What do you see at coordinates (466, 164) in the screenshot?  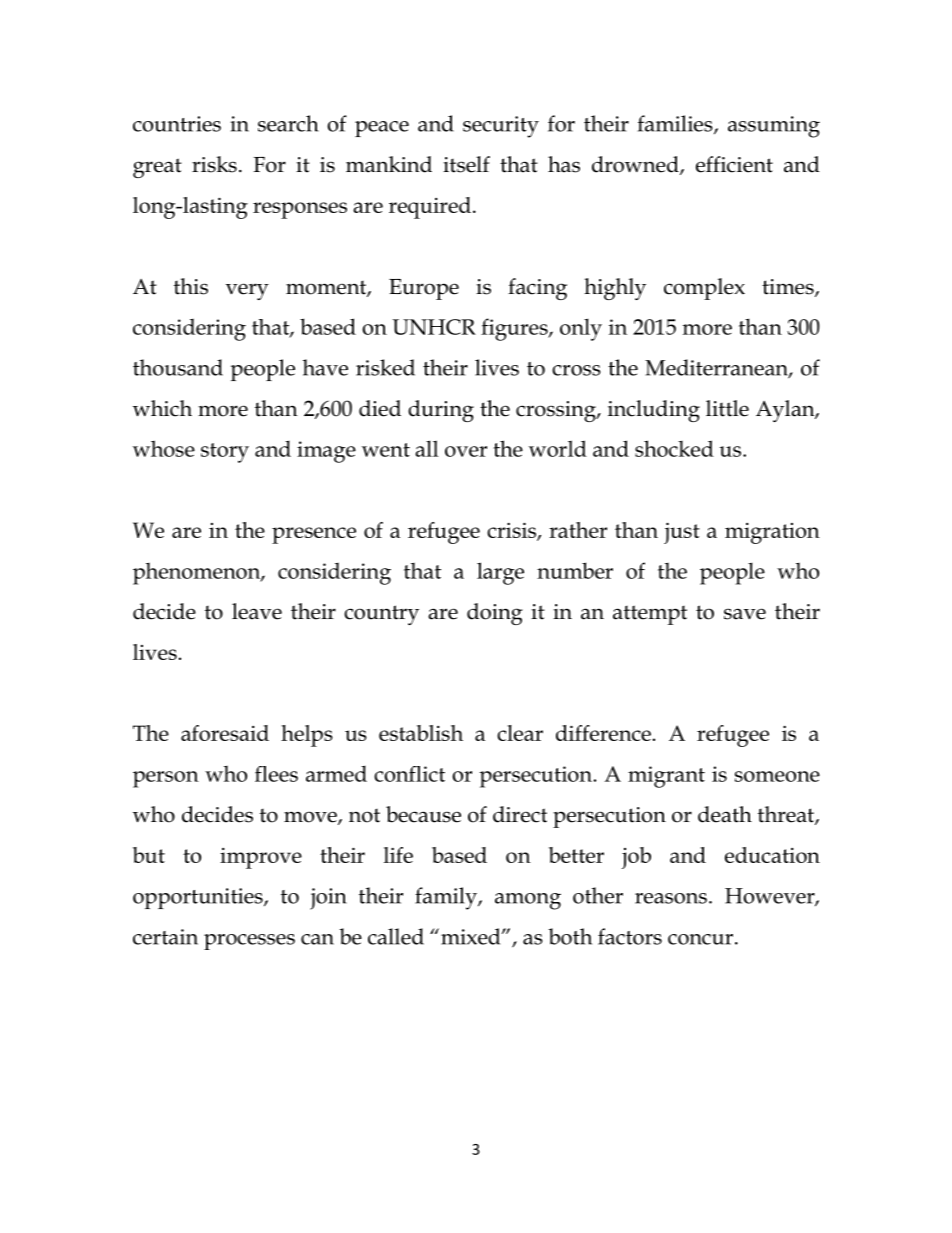 I see `itself` at bounding box center [466, 164].
